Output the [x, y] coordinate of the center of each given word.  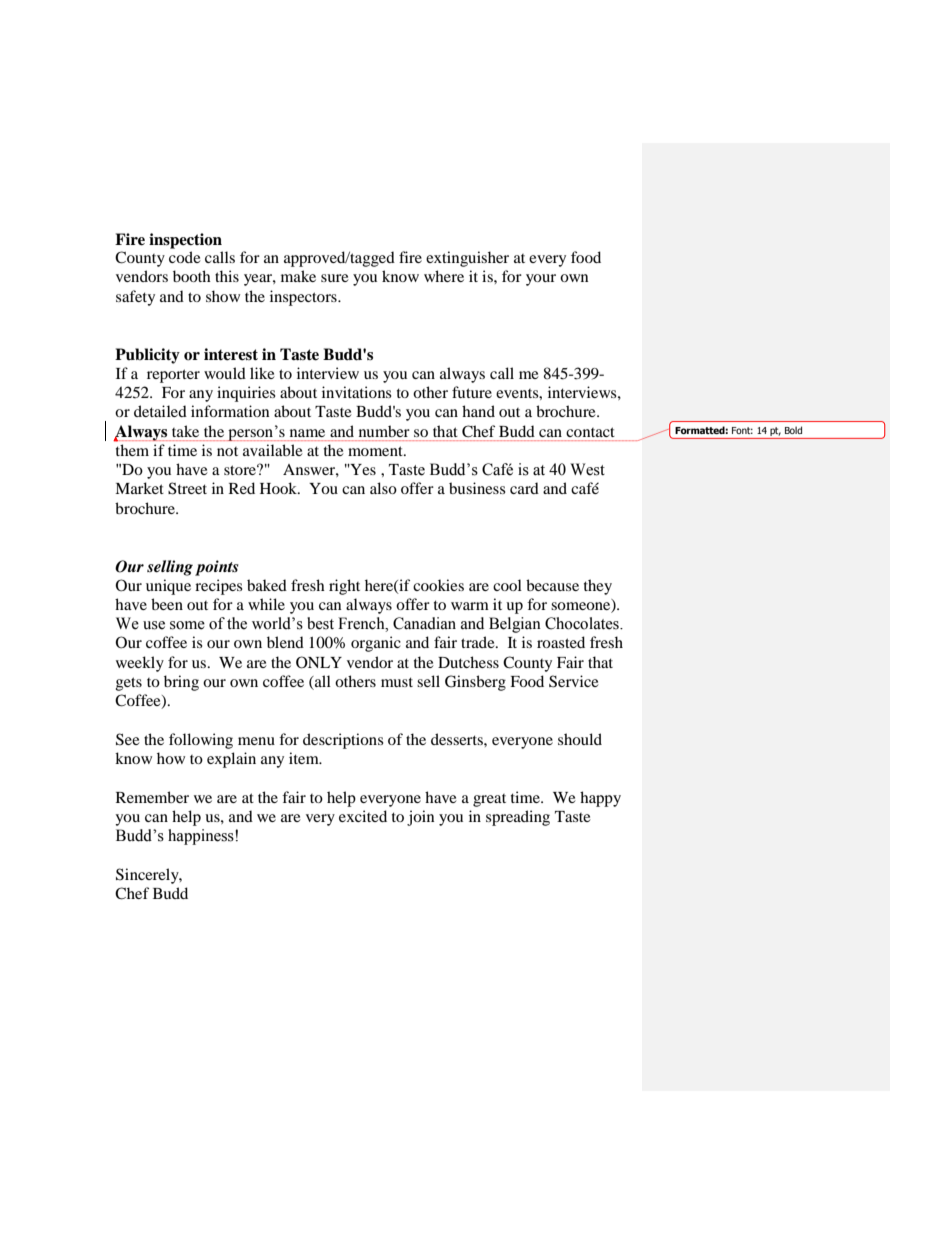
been [167, 604]
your [541, 280]
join [420, 818]
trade [479, 642]
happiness [202, 837]
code [185, 257]
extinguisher [467, 259]
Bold [793, 430]
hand [478, 411]
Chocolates [583, 623]
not [227, 451]
